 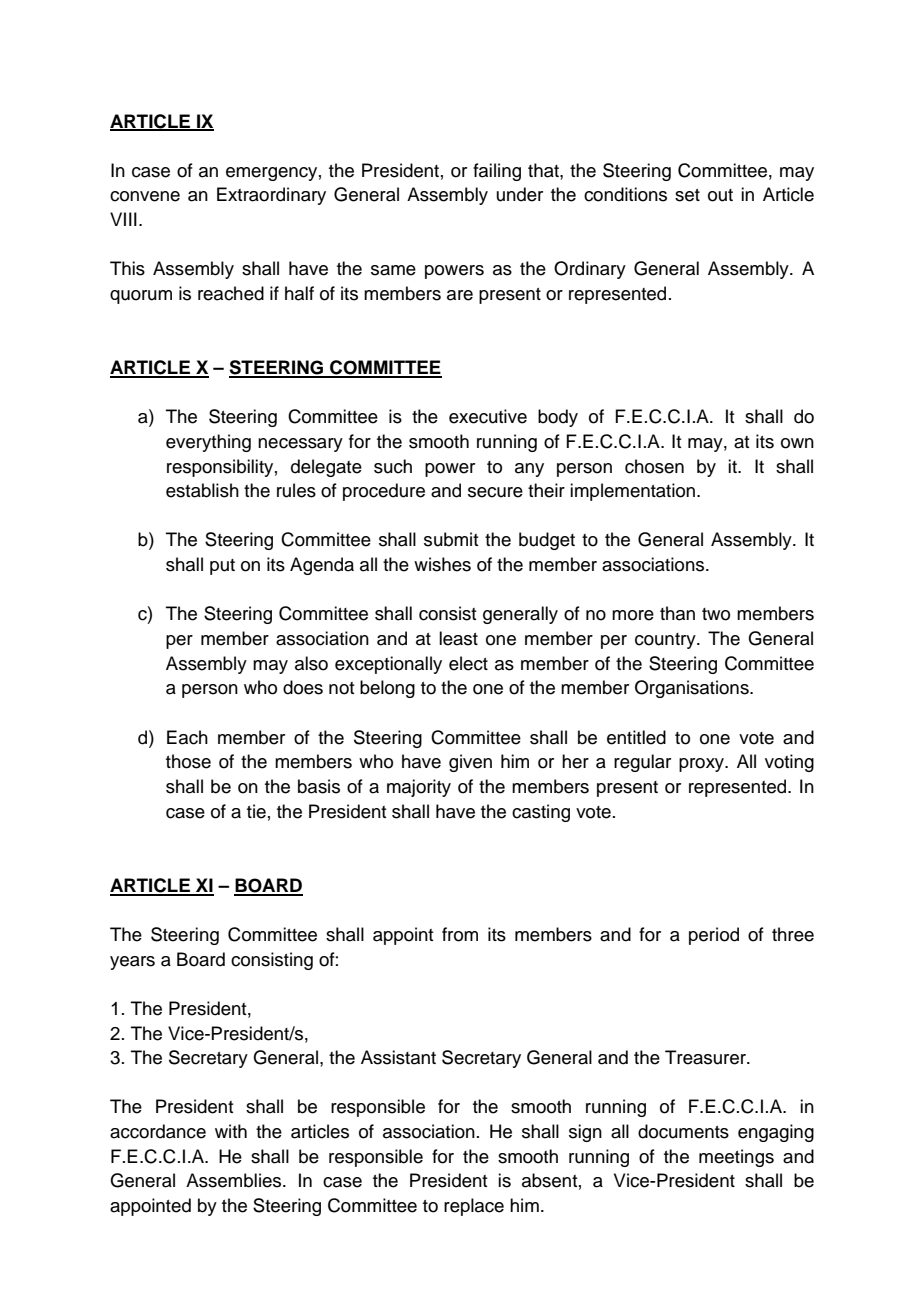 I want to click on Organisations, so click(x=693, y=689).
